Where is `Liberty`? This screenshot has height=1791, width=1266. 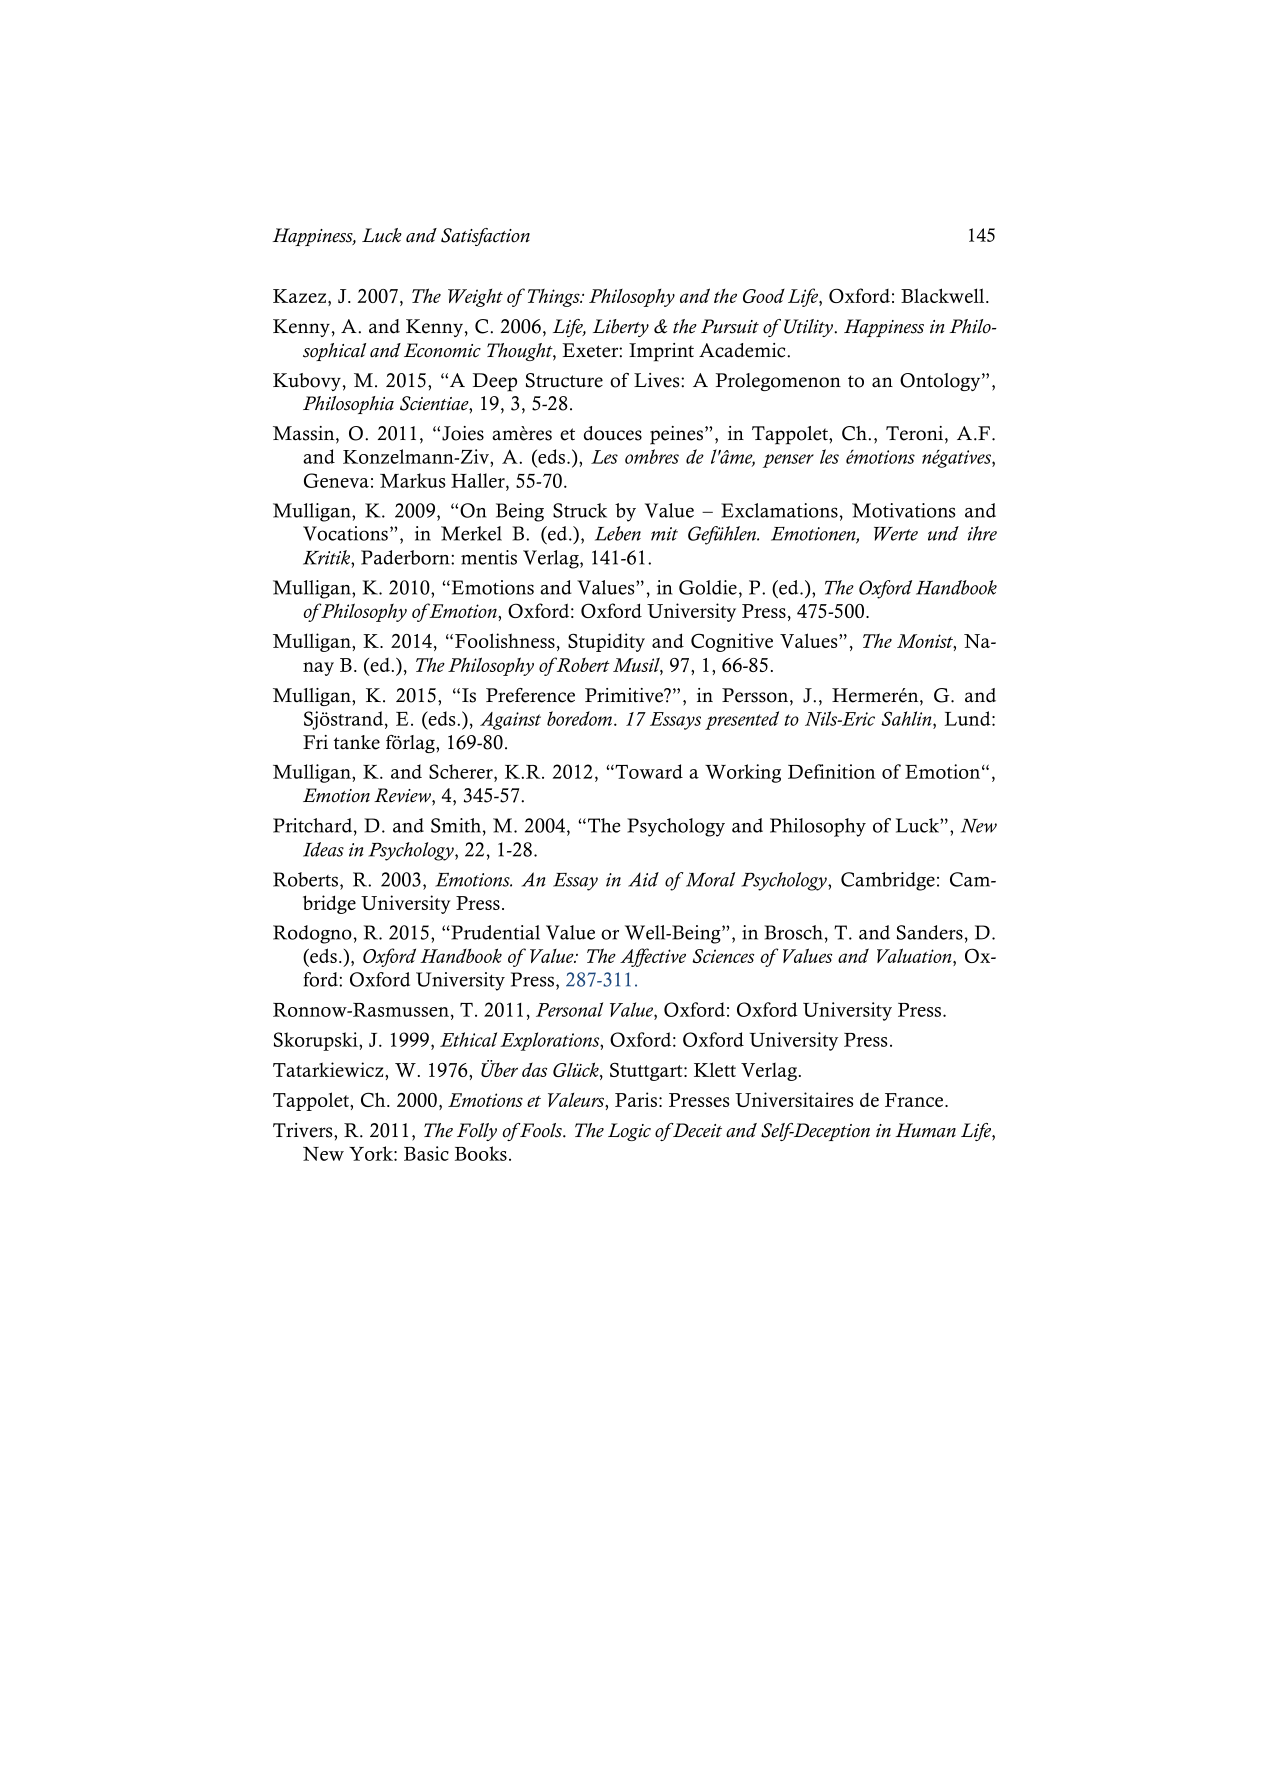
Liberty is located at coordinates (621, 328).
